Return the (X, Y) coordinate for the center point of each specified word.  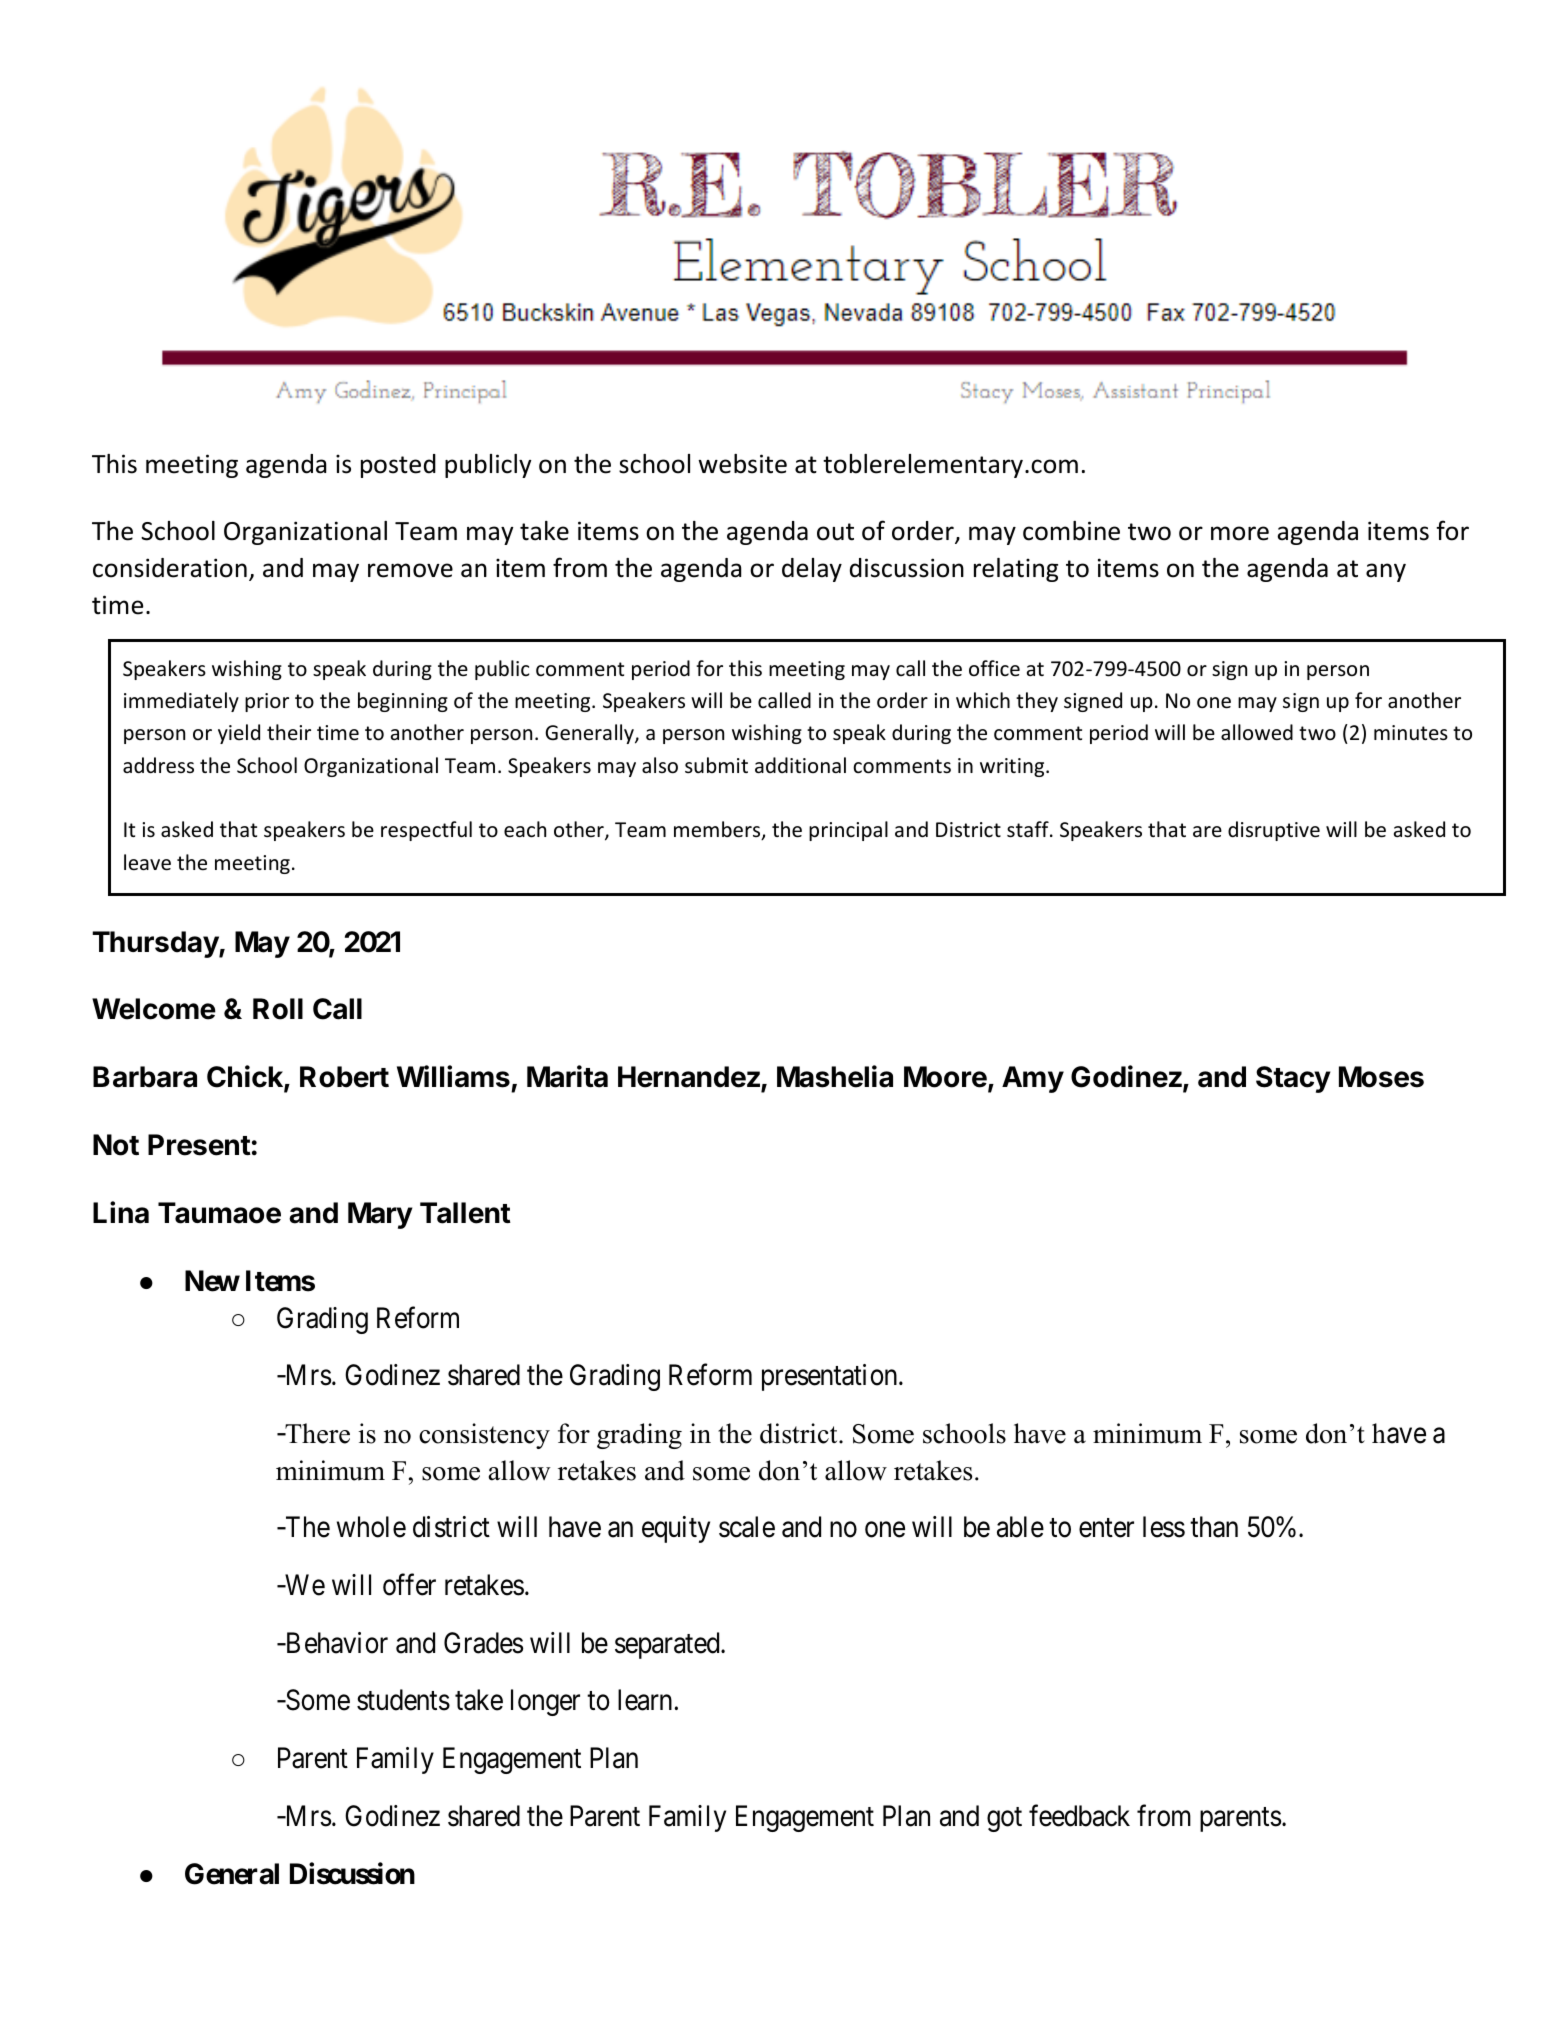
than (1214, 1527)
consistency (484, 1436)
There (316, 1433)
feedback (1079, 1815)
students (403, 1700)
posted (398, 466)
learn (646, 1700)
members (718, 830)
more (1240, 533)
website (742, 464)
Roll (278, 1009)
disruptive (1274, 831)
